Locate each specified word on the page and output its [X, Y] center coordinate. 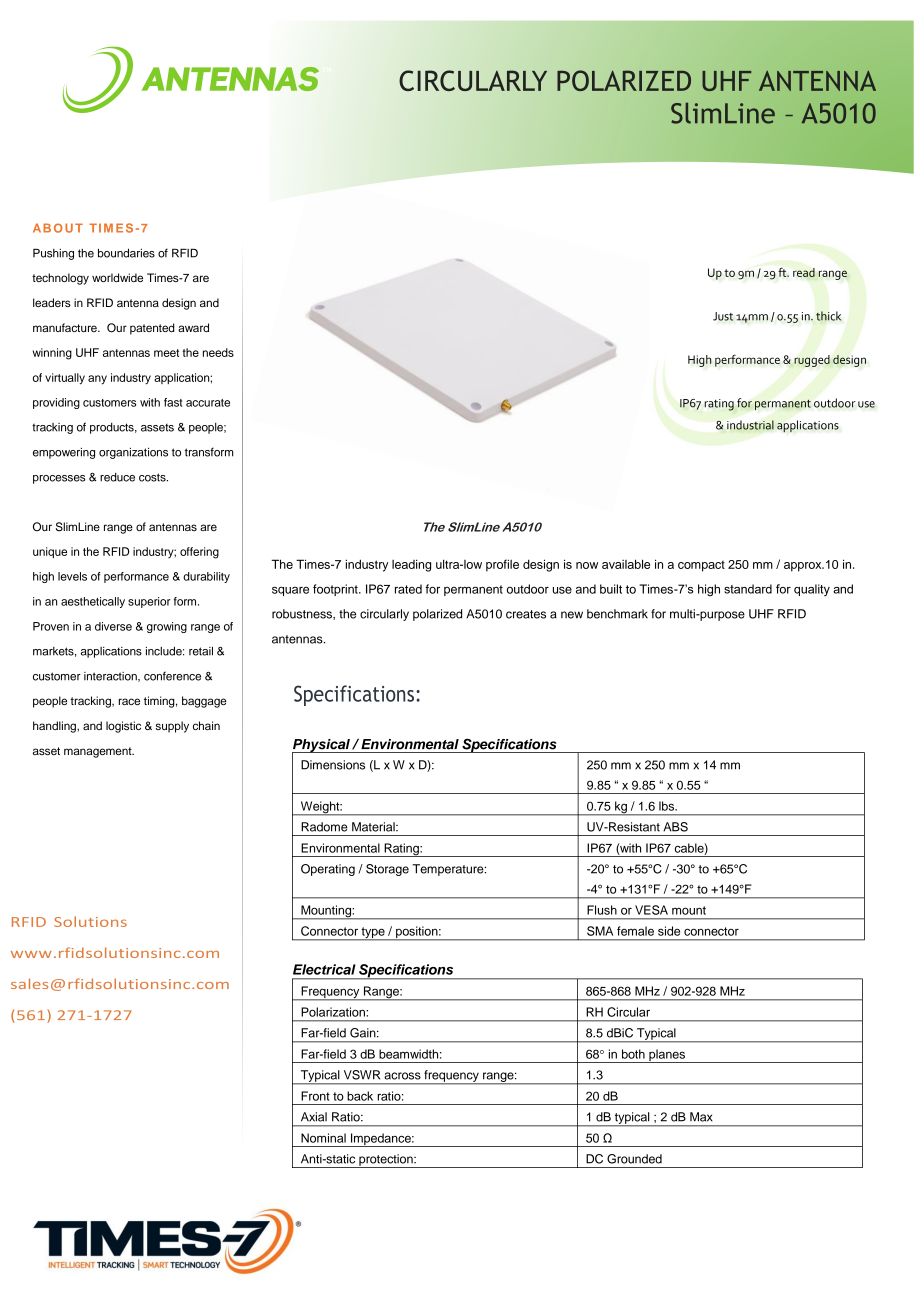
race [129, 701]
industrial [750, 425]
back [360, 1096]
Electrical [324, 969]
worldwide [117, 277]
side [669, 931]
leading [411, 565]
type [373, 934]
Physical [322, 747]
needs [218, 352]
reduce [117, 477]
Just [723, 316]
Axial [314, 1117]
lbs [668, 806]
